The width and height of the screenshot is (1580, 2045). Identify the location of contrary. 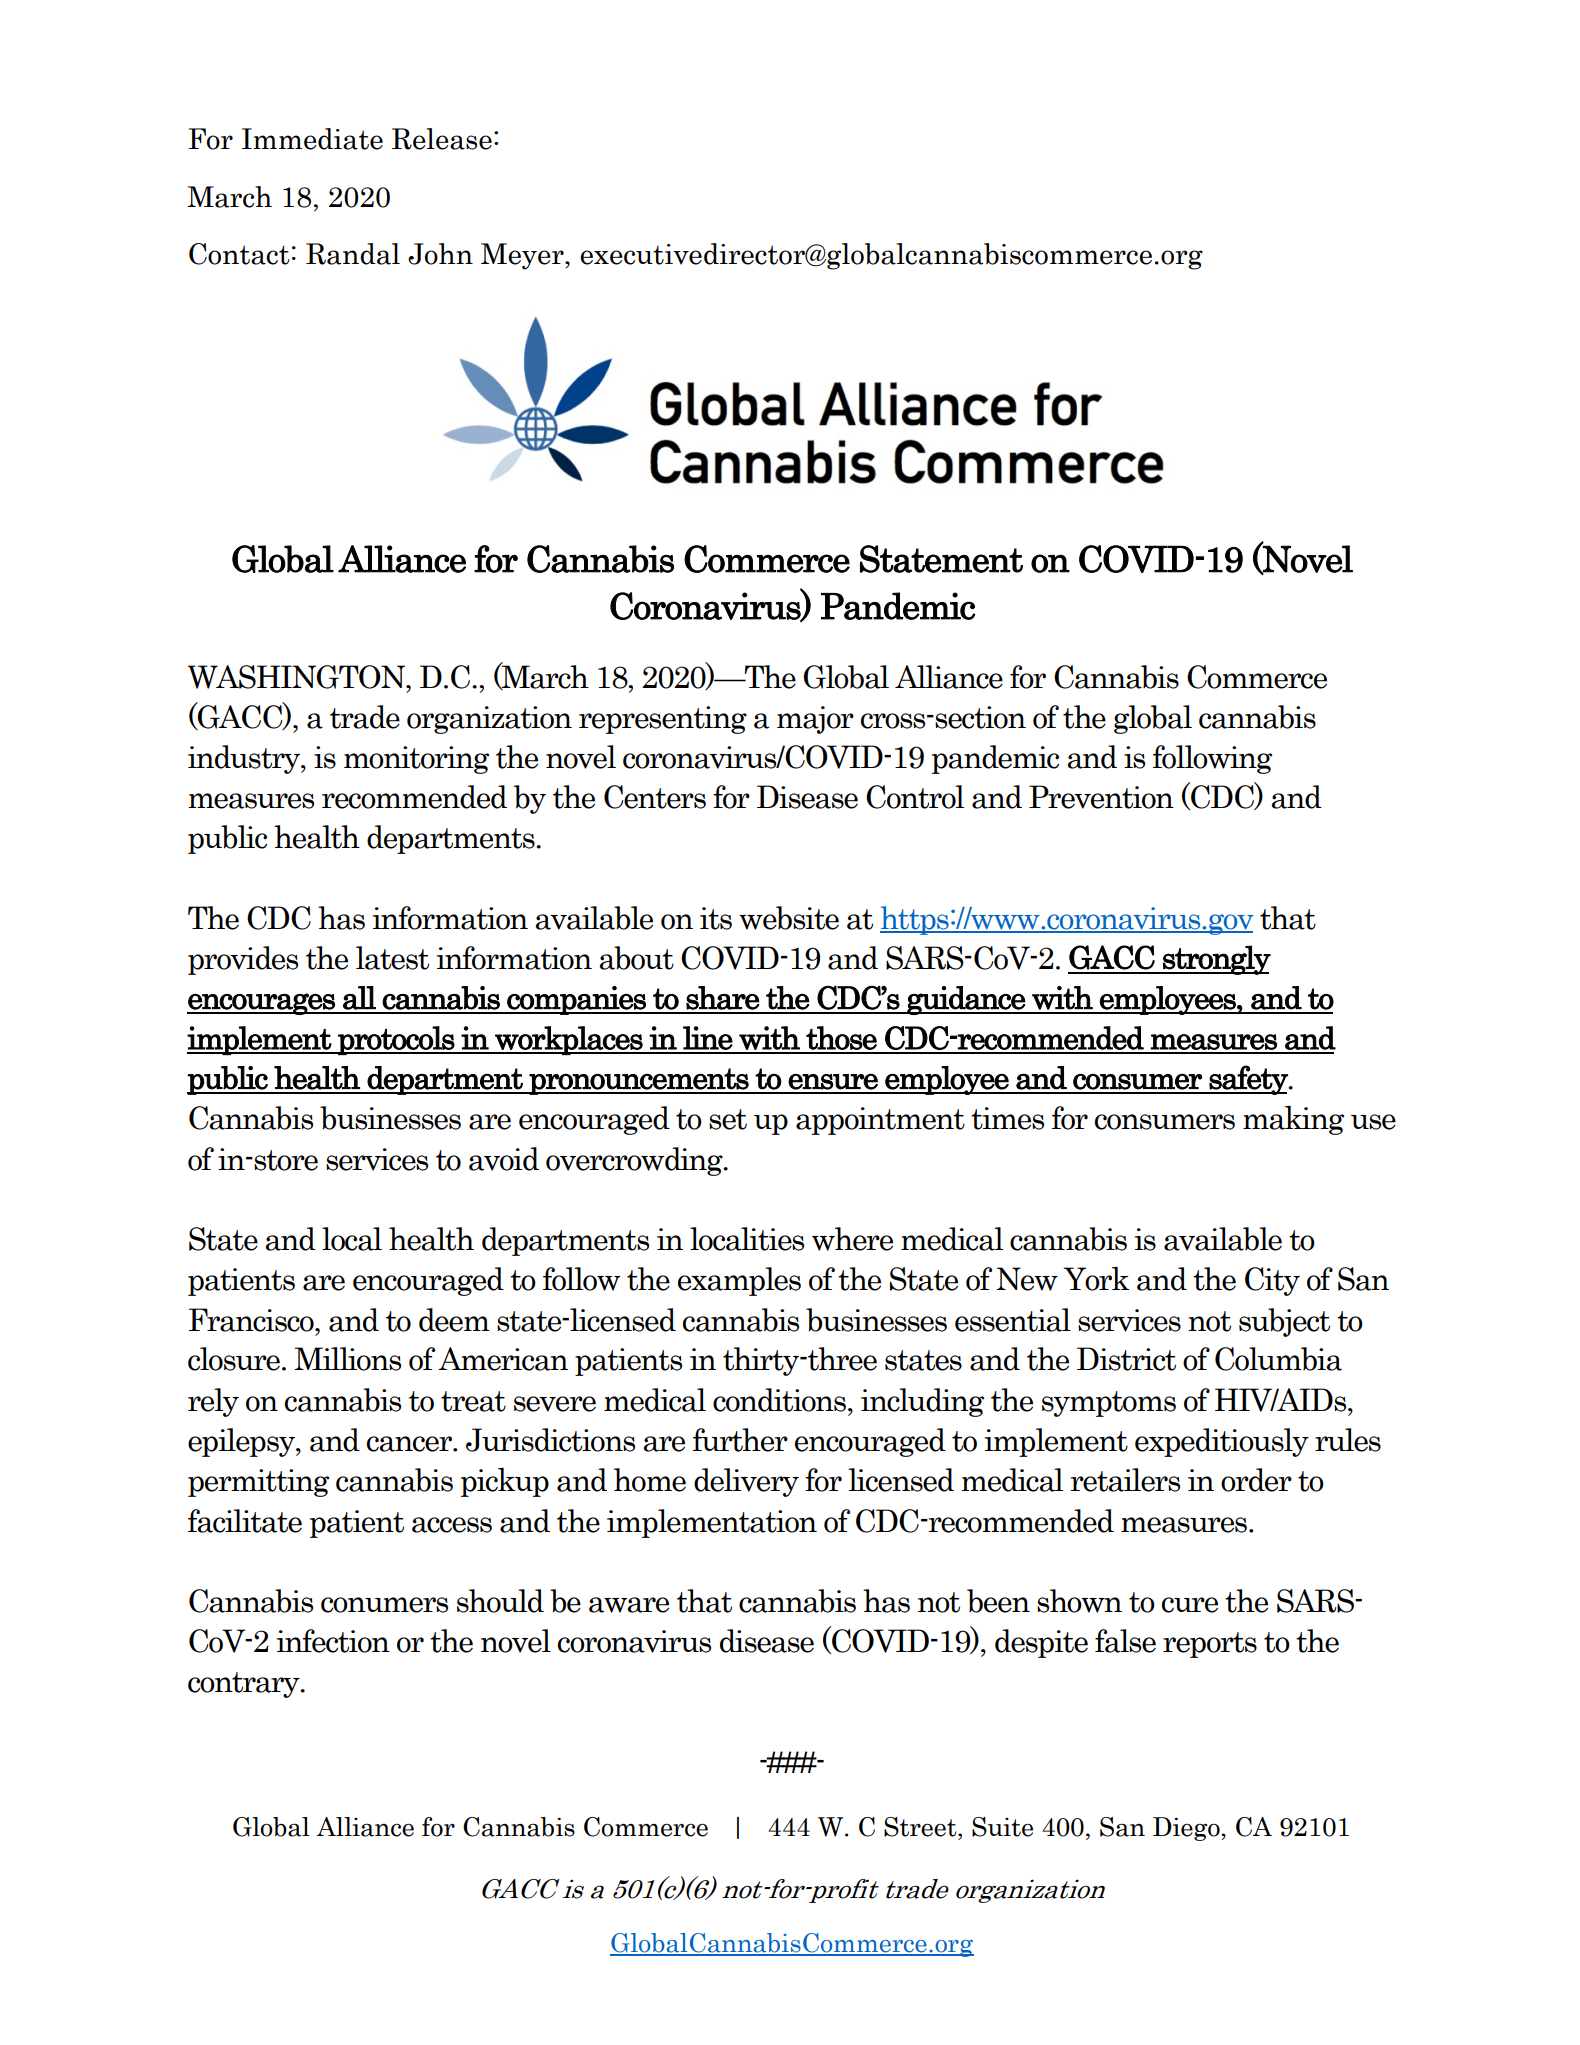
(245, 1685).
